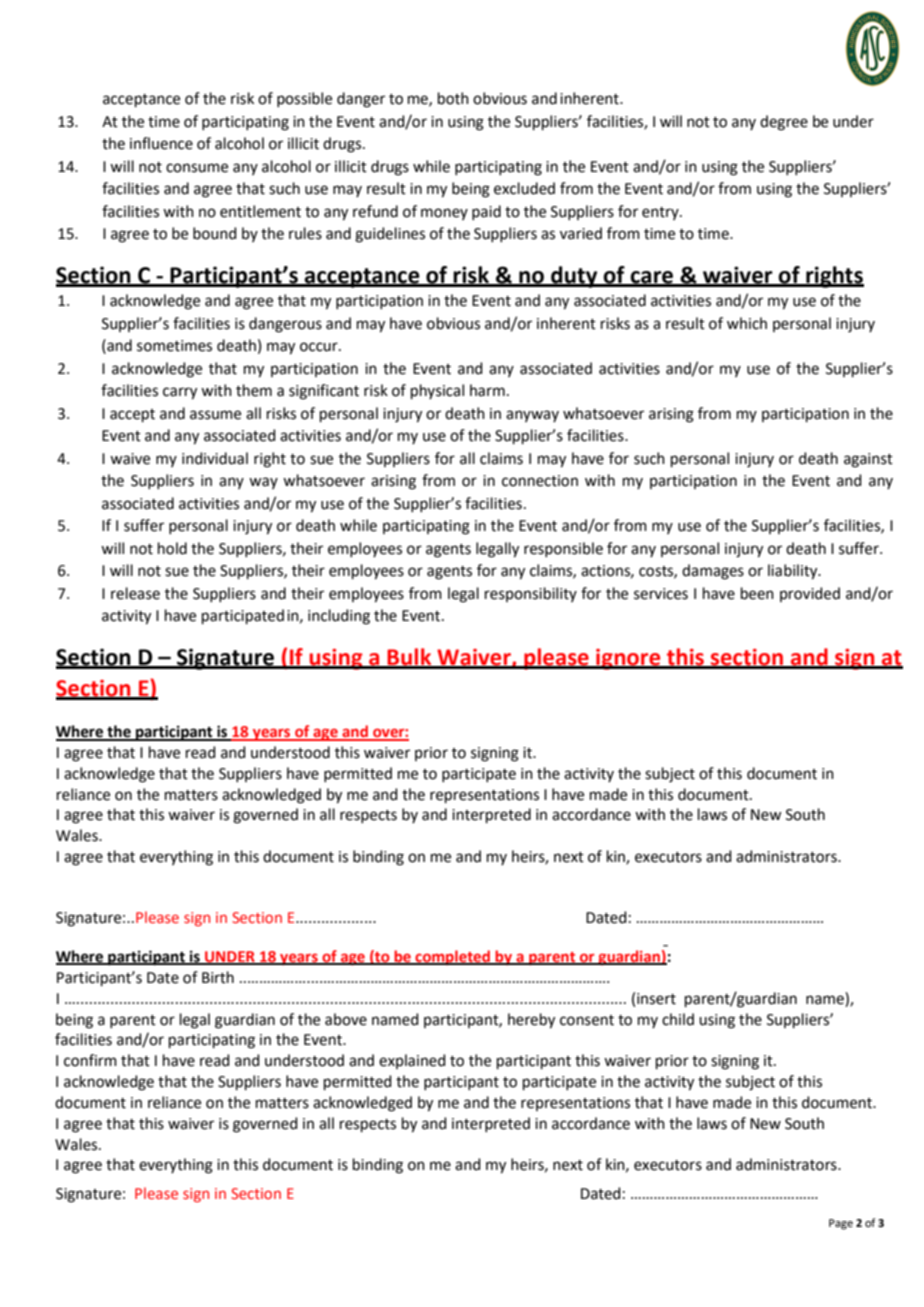 Image resolution: width=924 pixels, height=1307 pixels. I want to click on Birth, so click(218, 977).
